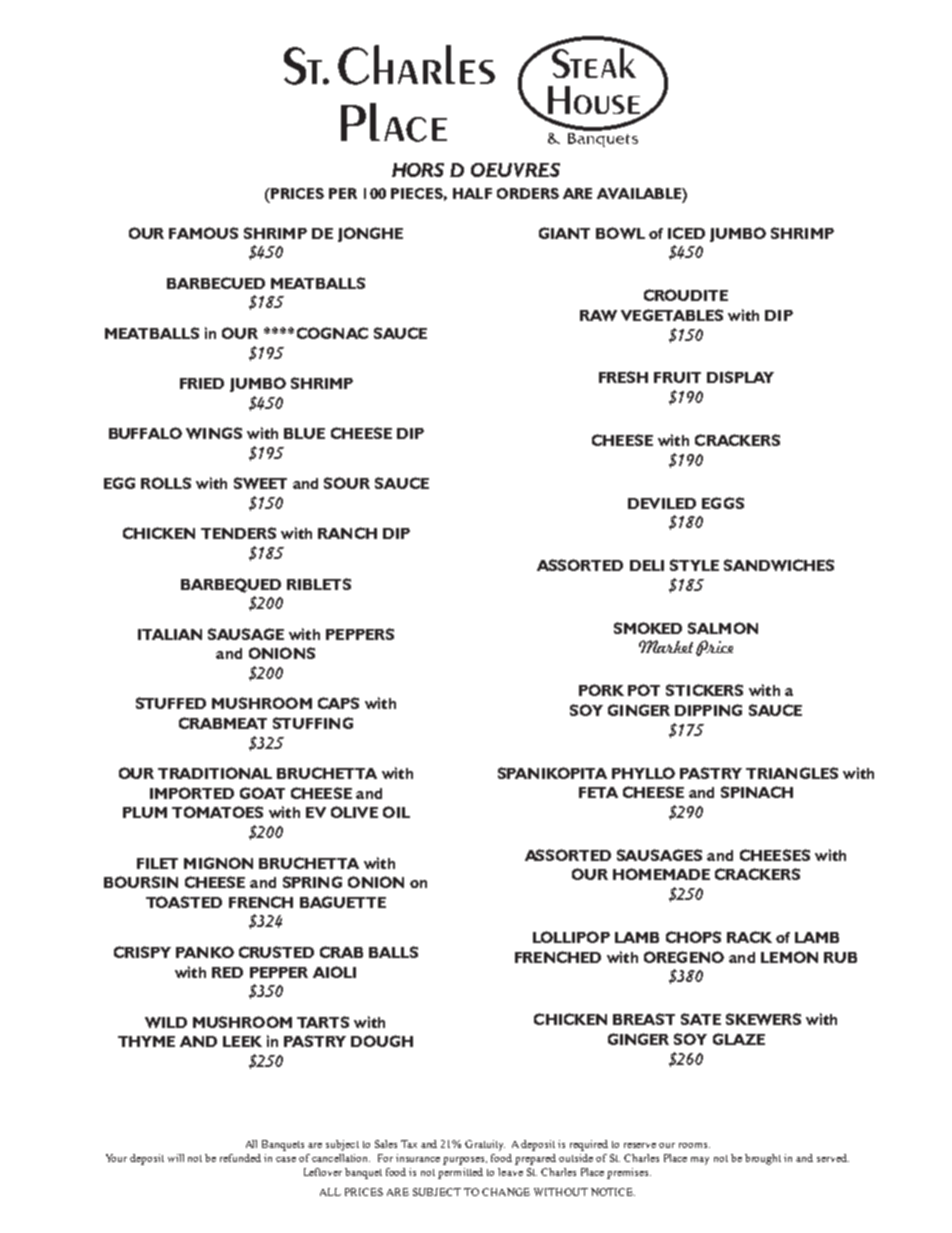  I want to click on PORK, so click(601, 690).
